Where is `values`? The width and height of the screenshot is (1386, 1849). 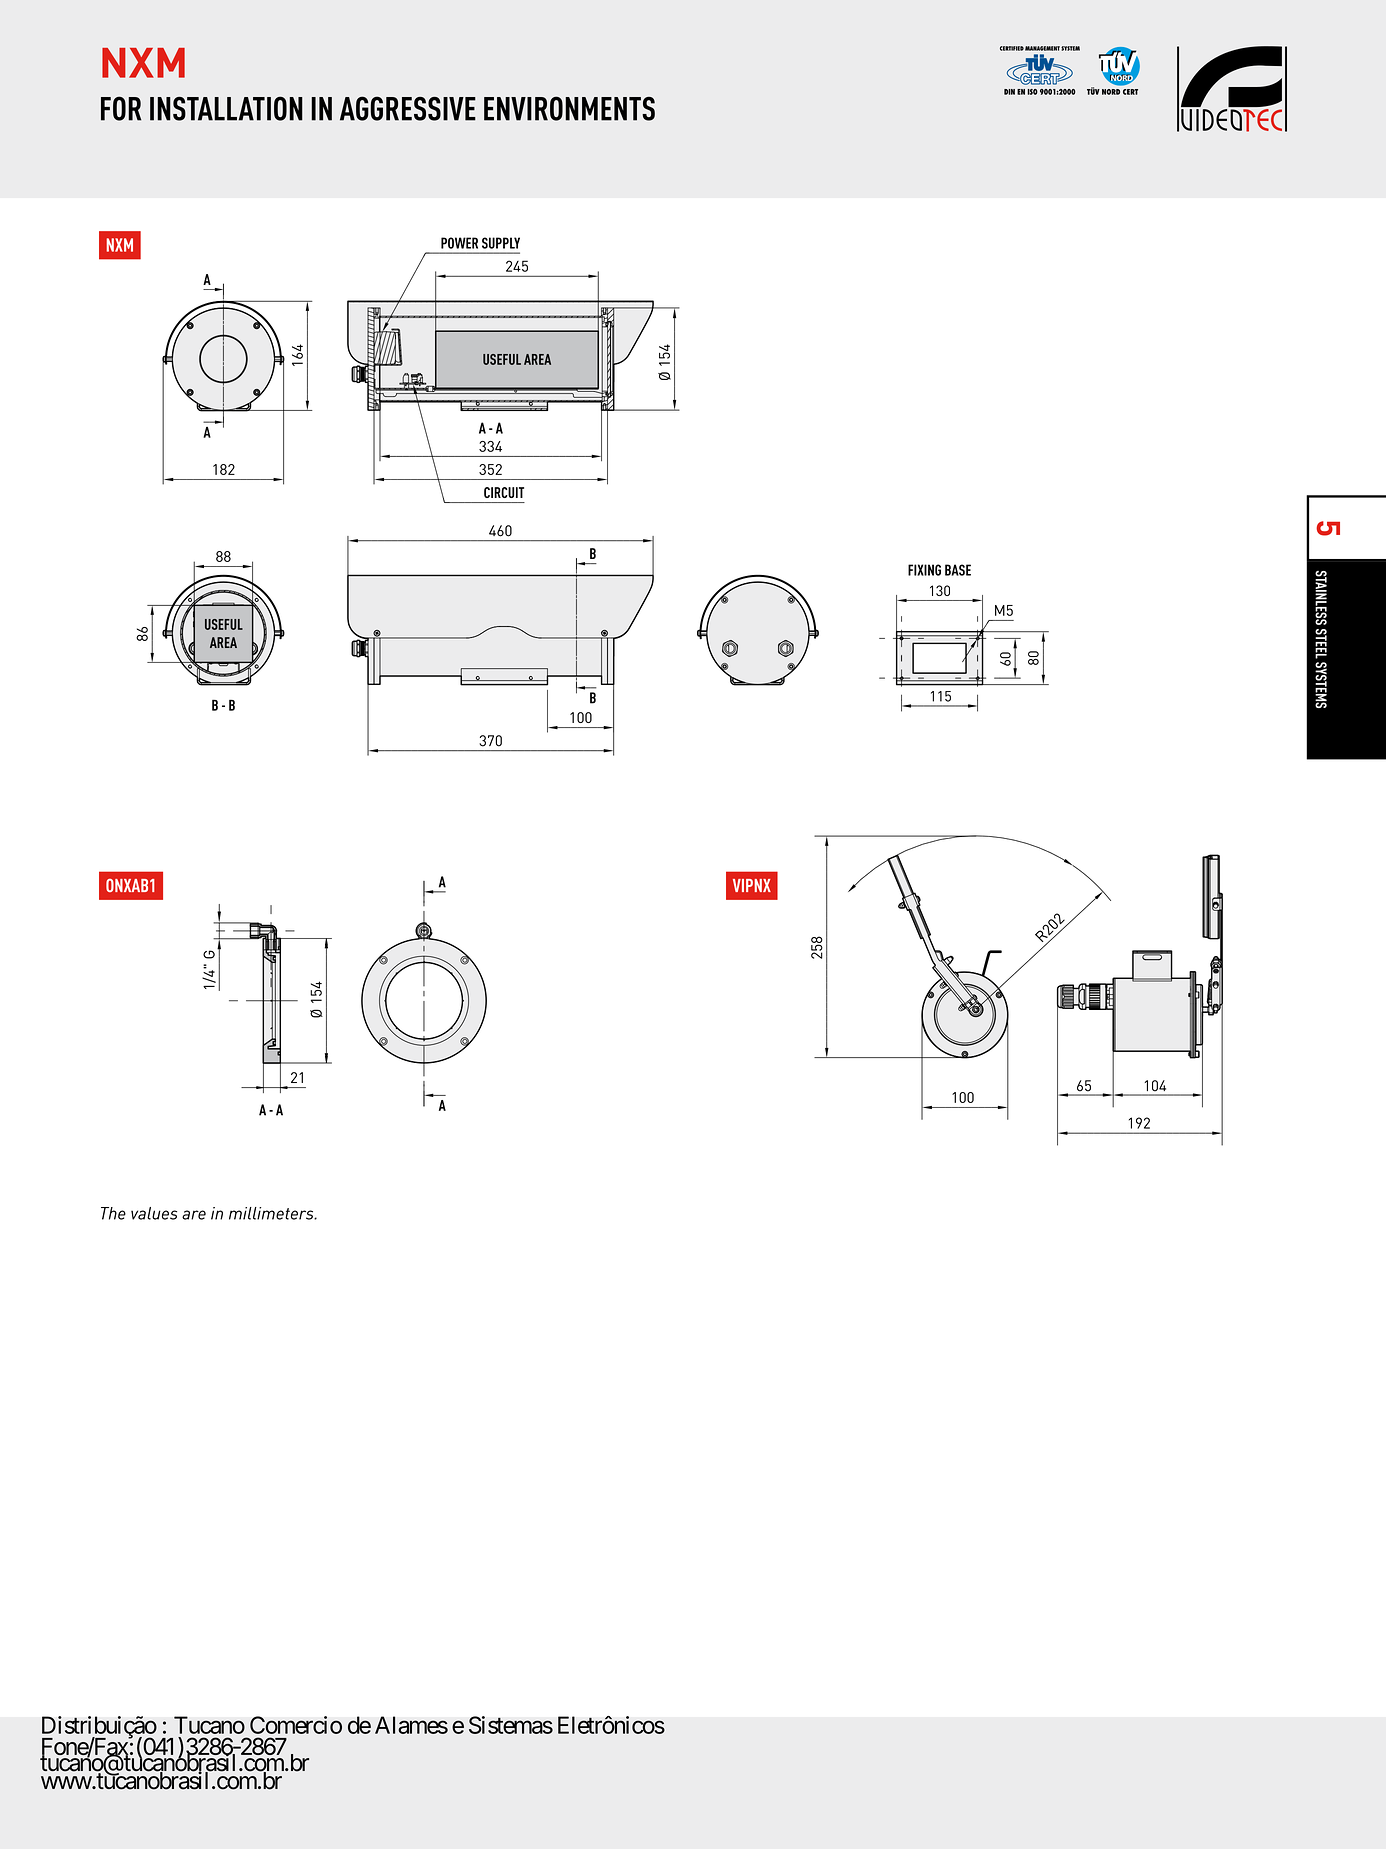
values is located at coordinates (154, 1213).
